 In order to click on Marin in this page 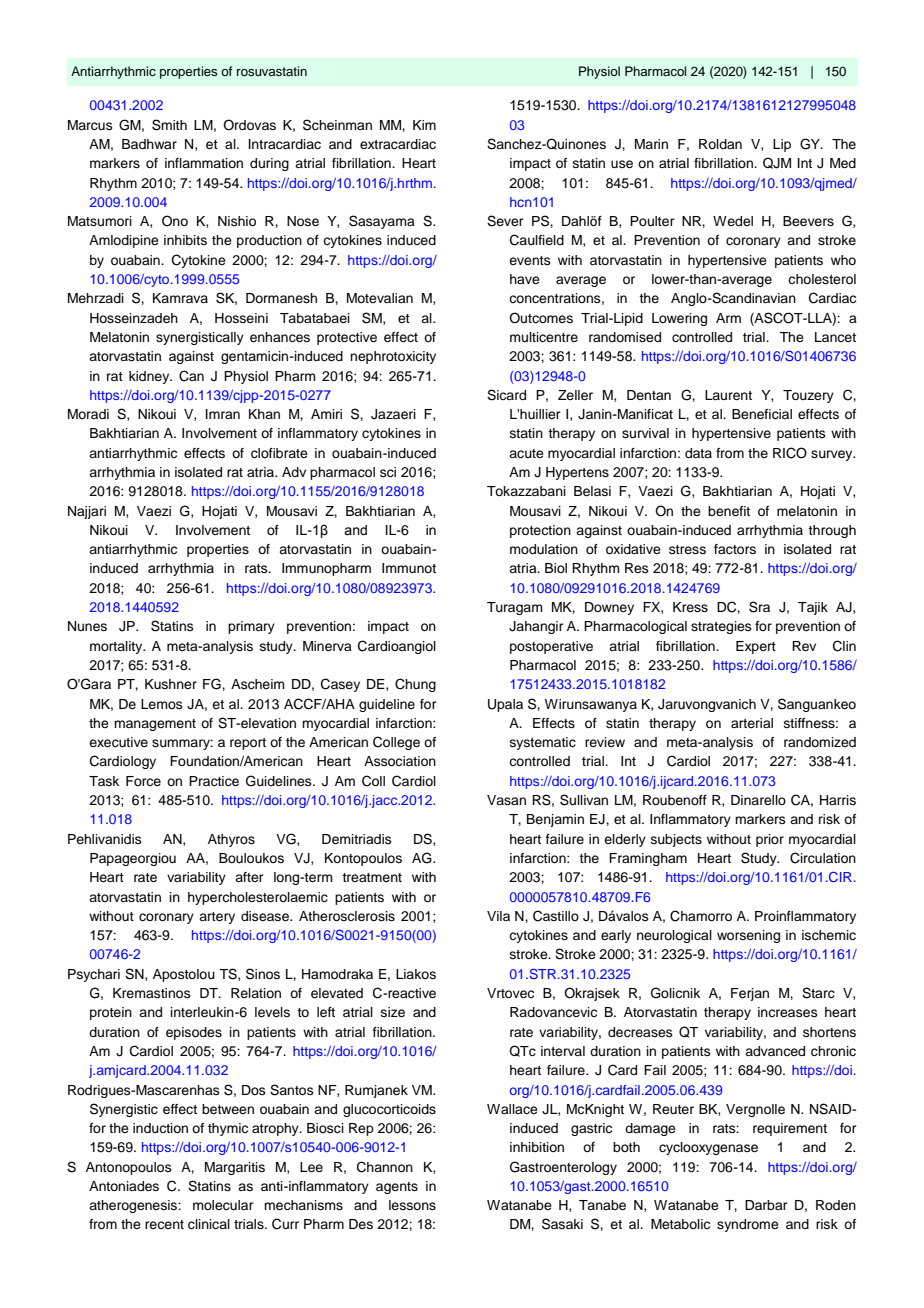, I will do `click(651, 144)`.
